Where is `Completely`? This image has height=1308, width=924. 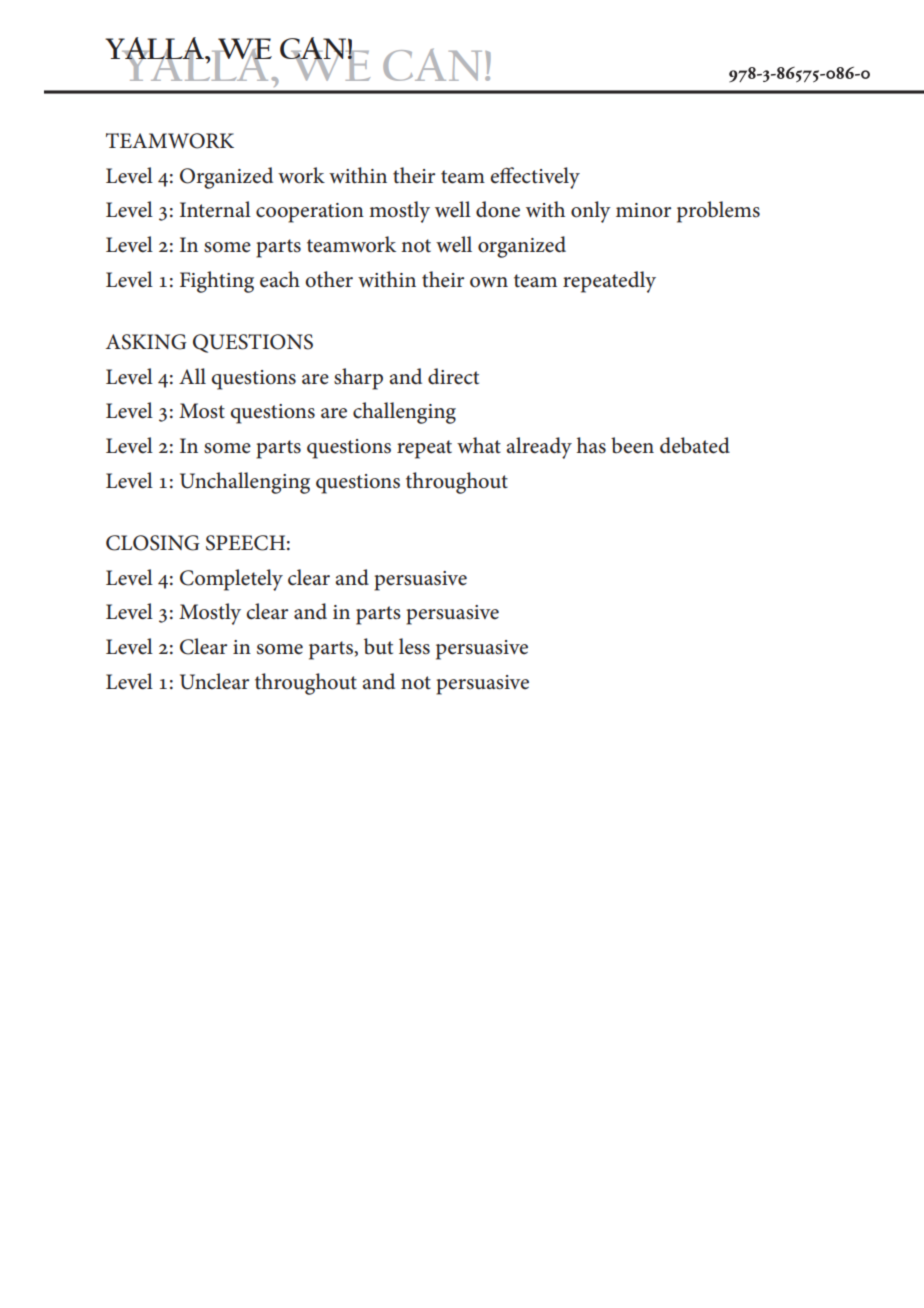 Completely is located at coordinates (231, 580).
